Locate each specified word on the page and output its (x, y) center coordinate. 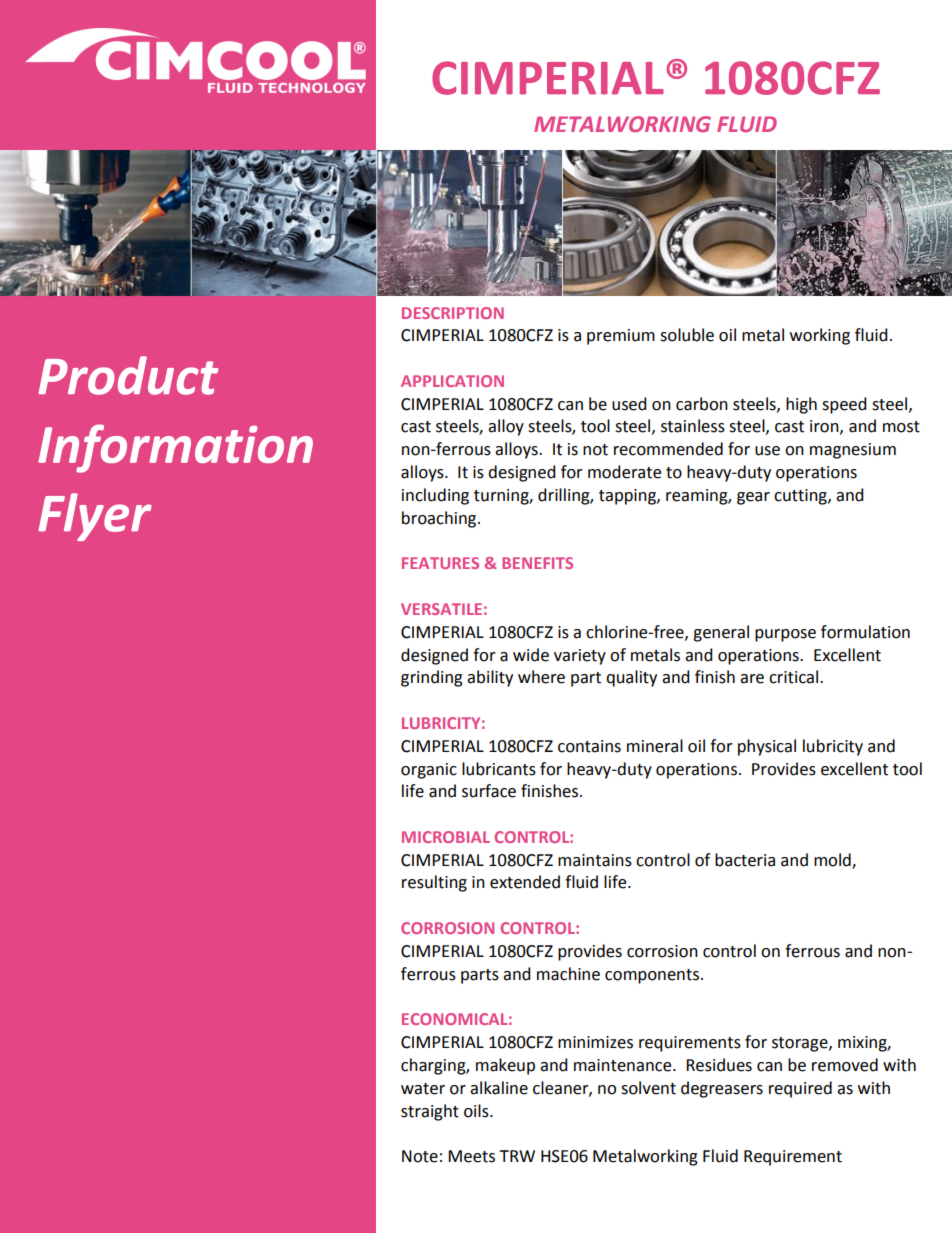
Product (128, 375)
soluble (687, 335)
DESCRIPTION (453, 313)
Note (420, 1156)
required (800, 1089)
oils (477, 1111)
